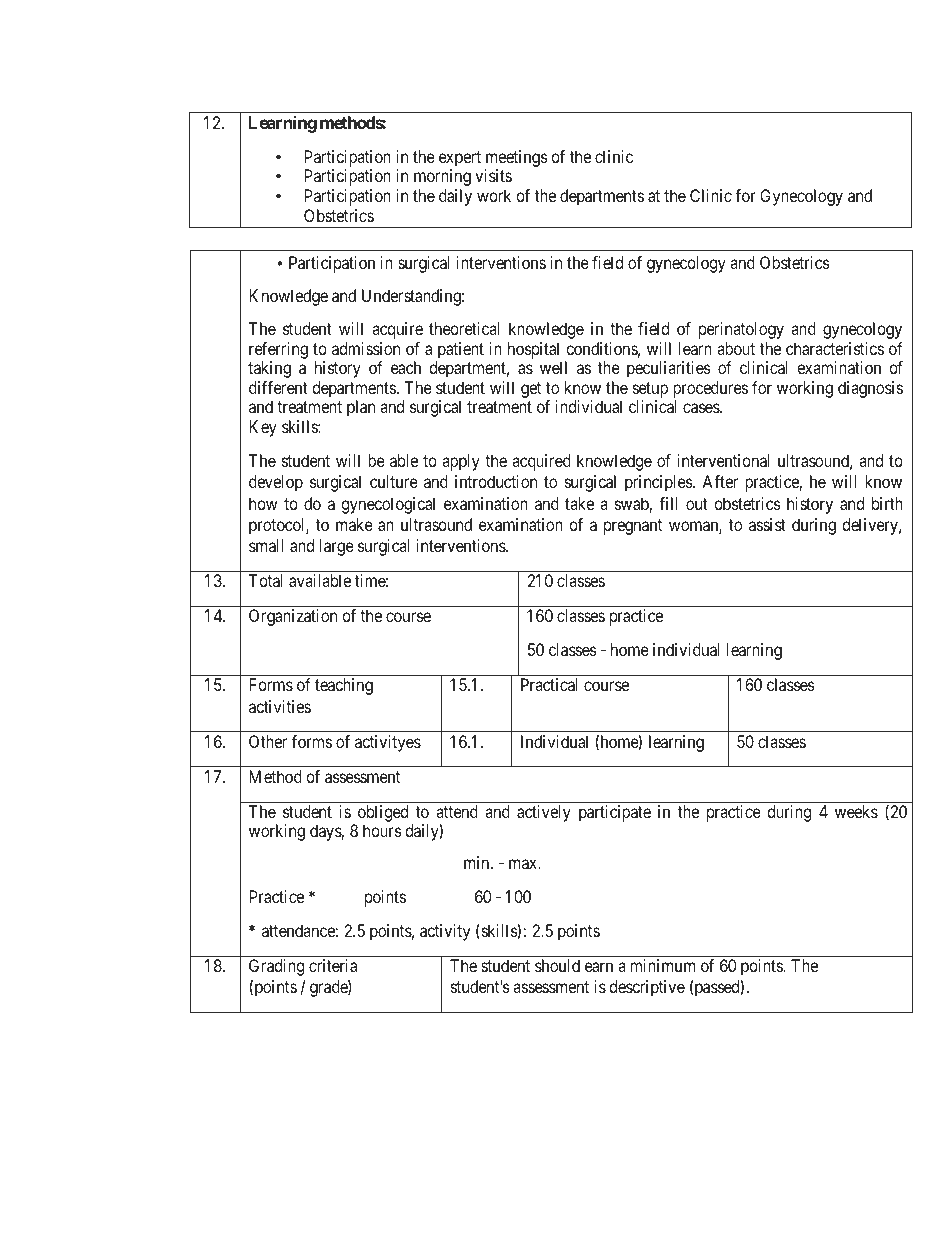  What do you see at coordinates (870, 389) in the screenshot?
I see `diagnosis` at bounding box center [870, 389].
